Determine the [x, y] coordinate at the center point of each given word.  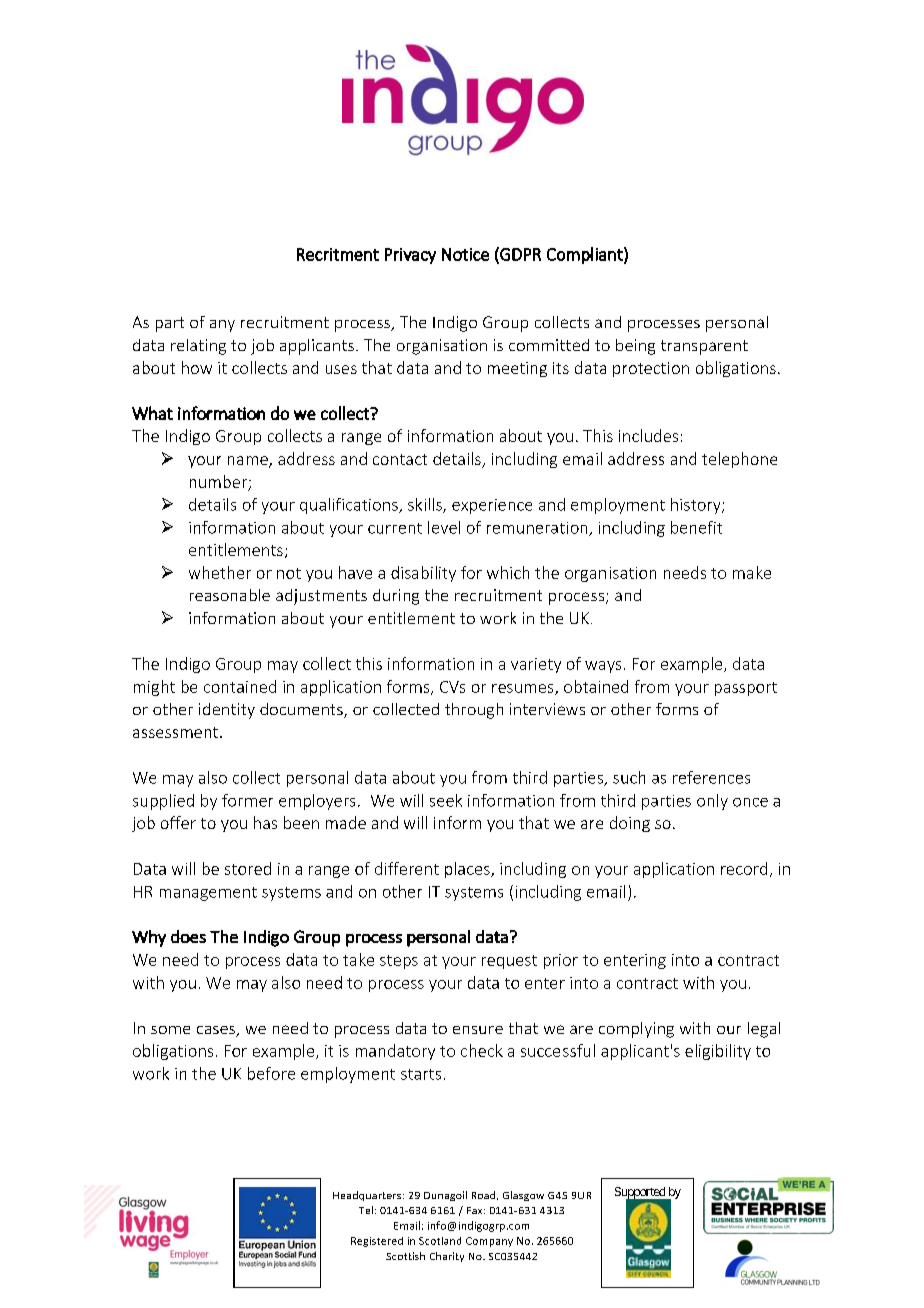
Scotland [440, 1241]
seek [446, 800]
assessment [177, 732]
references [711, 777]
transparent [704, 347]
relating [198, 347]
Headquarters [368, 1196]
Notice [465, 254]
